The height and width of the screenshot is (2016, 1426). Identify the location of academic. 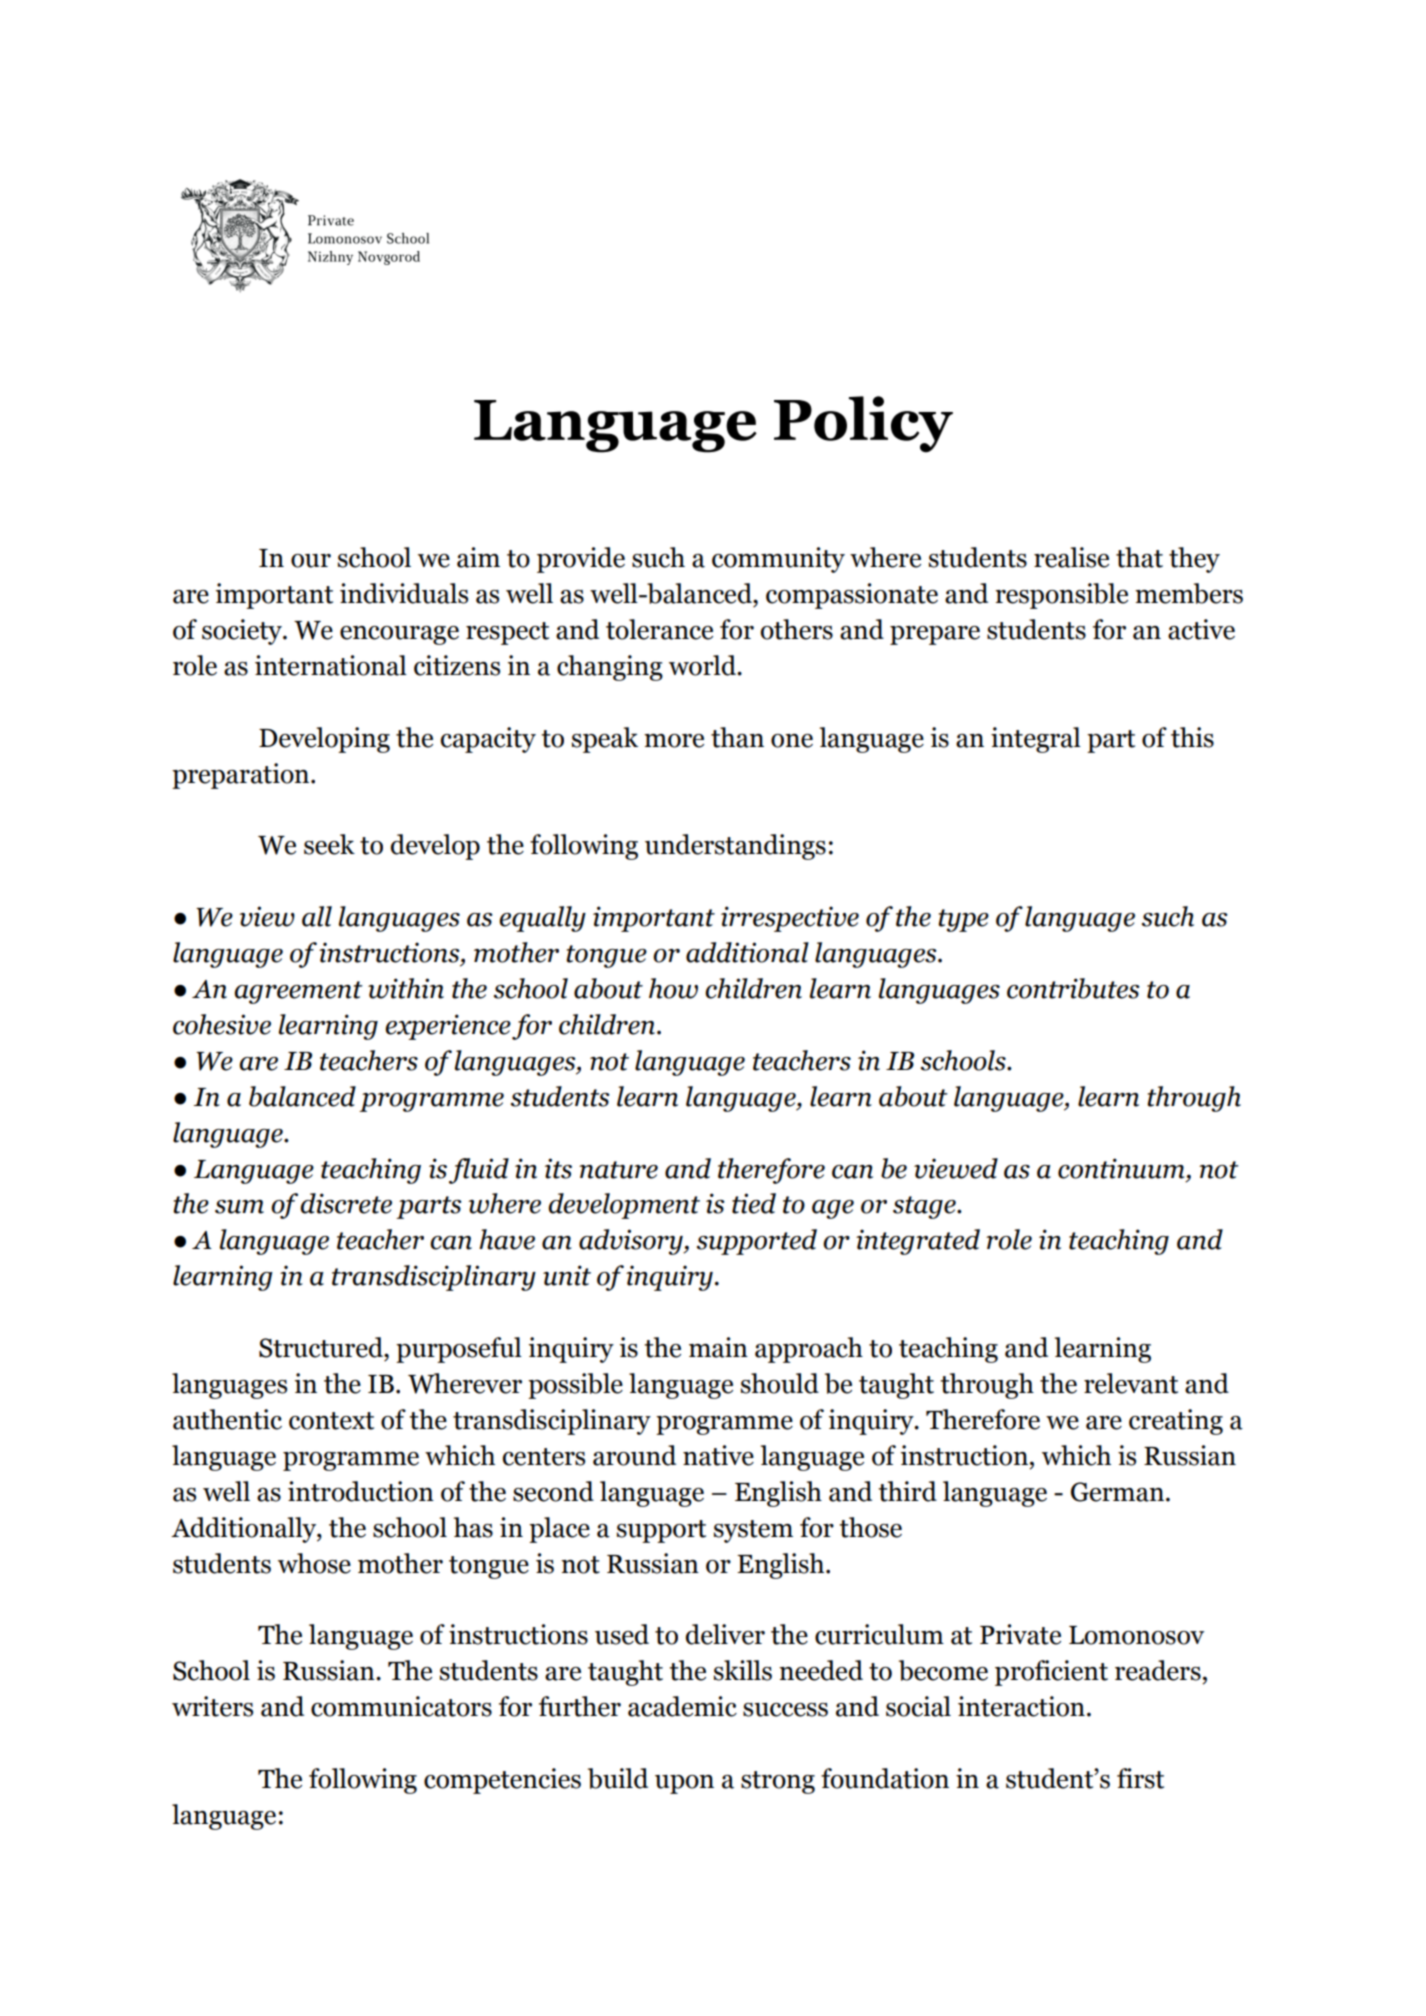
(682, 1706).
